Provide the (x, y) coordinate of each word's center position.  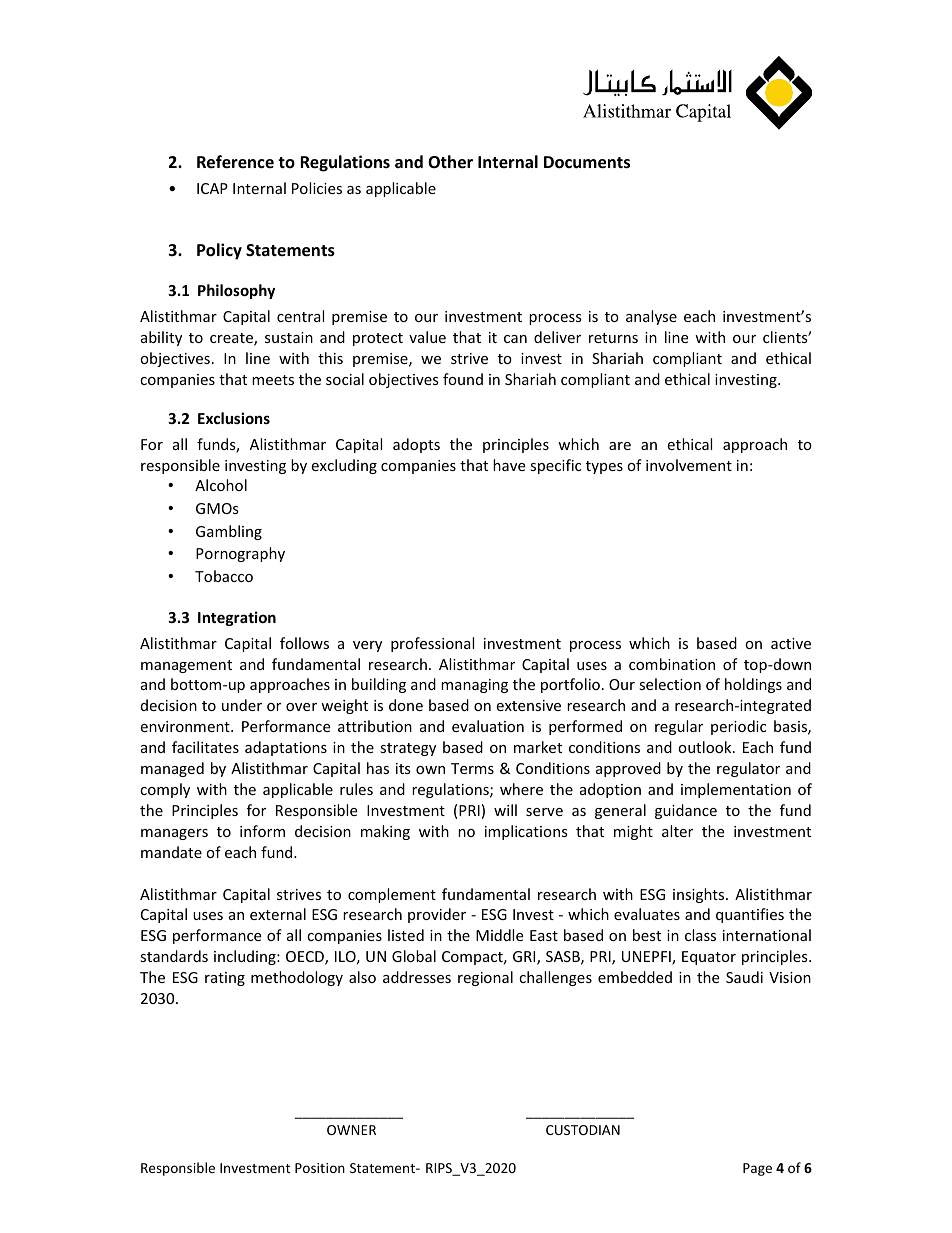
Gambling (229, 532)
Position (320, 1168)
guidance (686, 811)
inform (262, 831)
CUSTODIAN (583, 1130)
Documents (587, 162)
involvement (689, 465)
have (509, 465)
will (505, 810)
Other (450, 162)
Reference (235, 162)
